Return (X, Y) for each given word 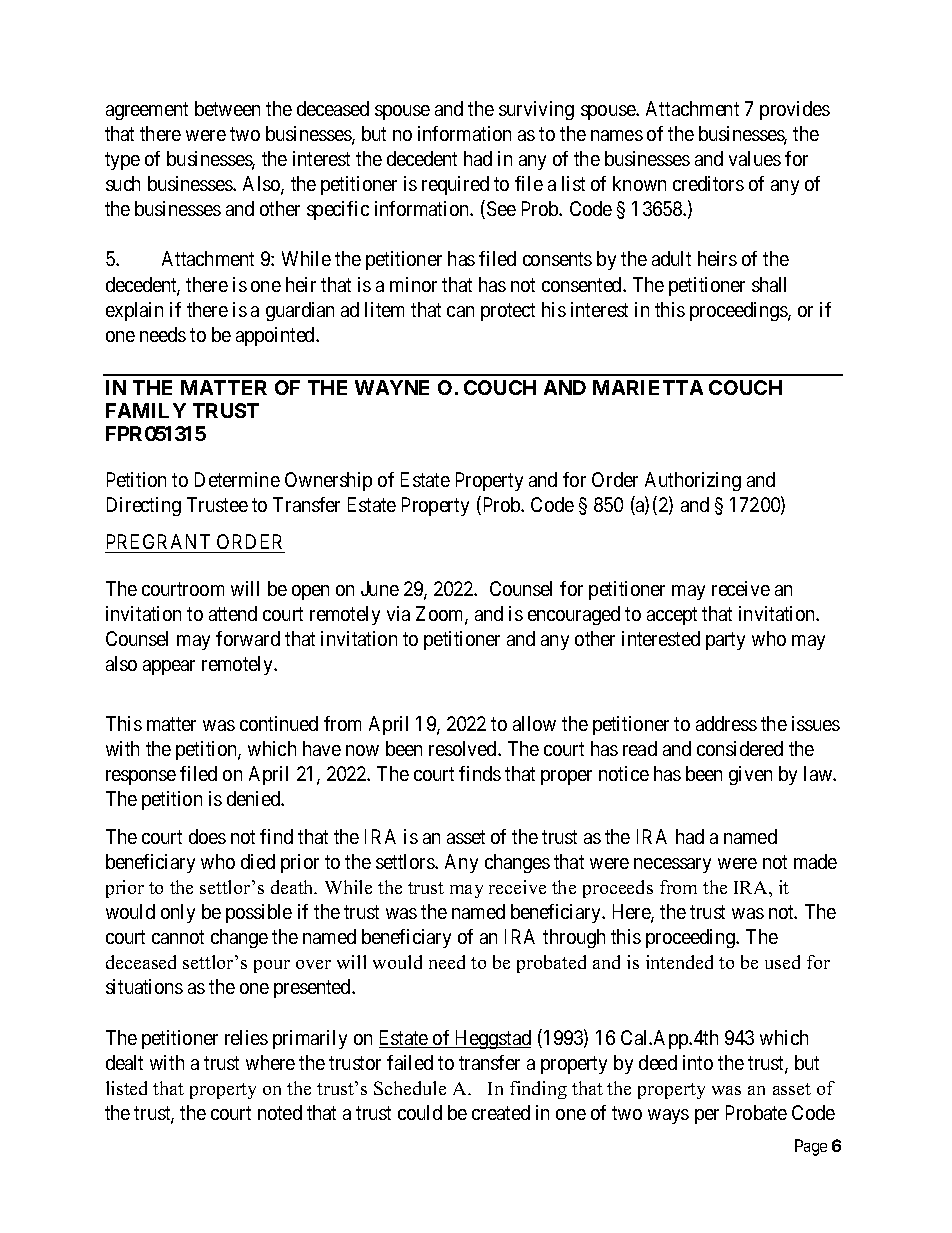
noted (280, 1112)
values (755, 158)
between (227, 108)
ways (668, 1116)
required (455, 185)
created (501, 1112)
